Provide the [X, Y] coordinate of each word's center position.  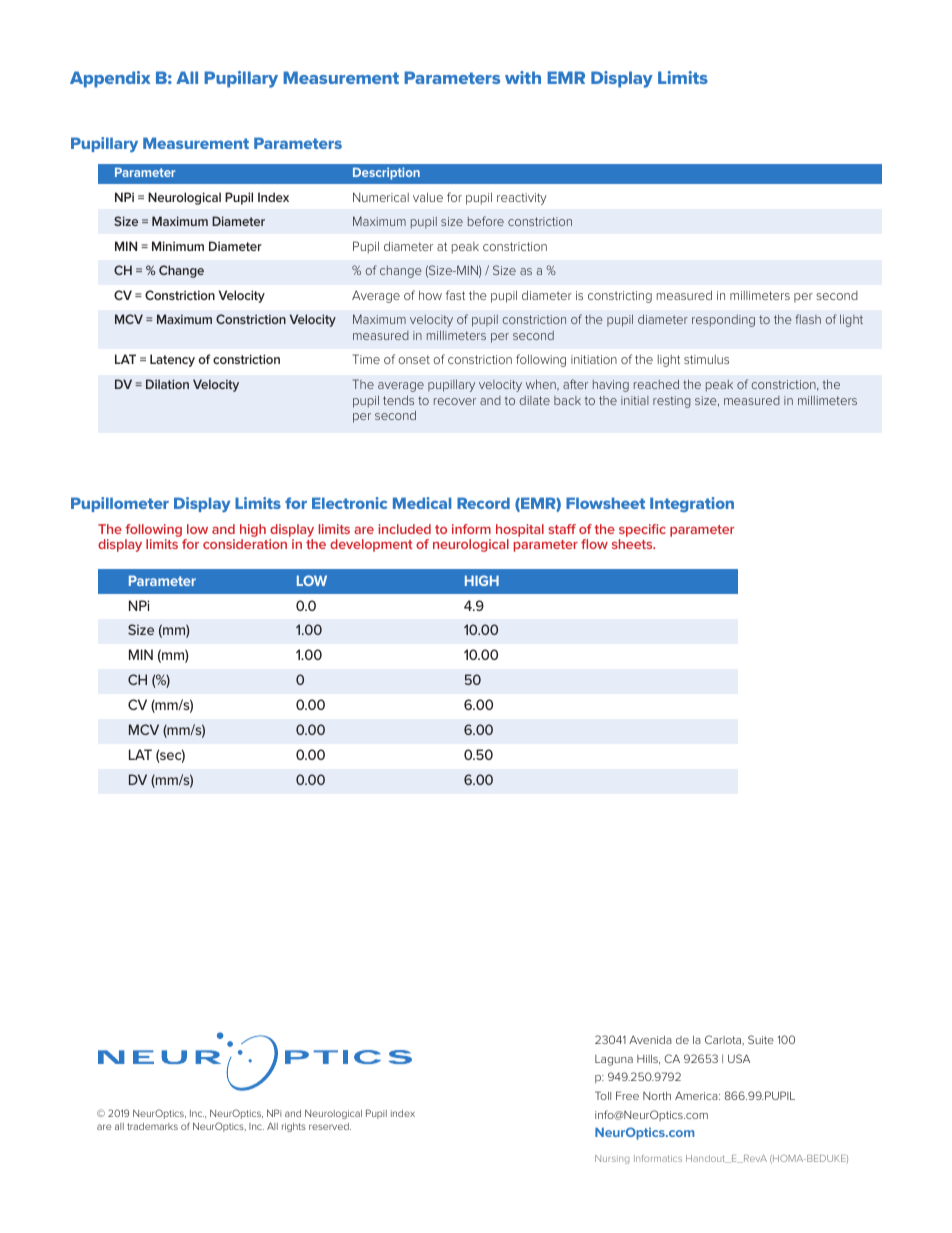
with [523, 77]
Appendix [110, 79]
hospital [520, 532]
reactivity [522, 199]
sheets [633, 544]
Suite [761, 1039]
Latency [172, 360]
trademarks [152, 1126]
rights [294, 1127]
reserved [330, 1126]
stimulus [706, 359]
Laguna [614, 1060]
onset [414, 359]
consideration [245, 544]
